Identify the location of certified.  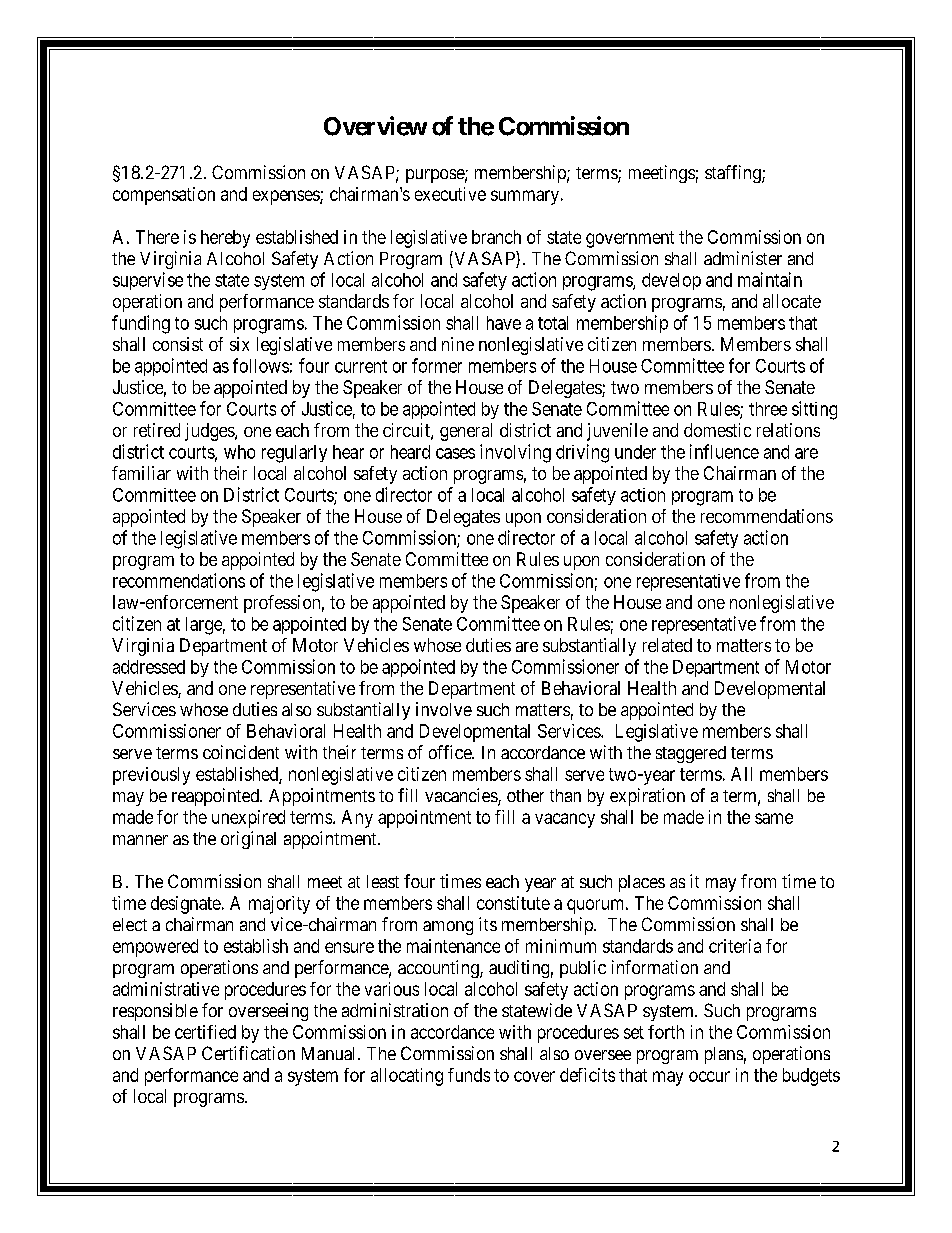
(205, 1032).
